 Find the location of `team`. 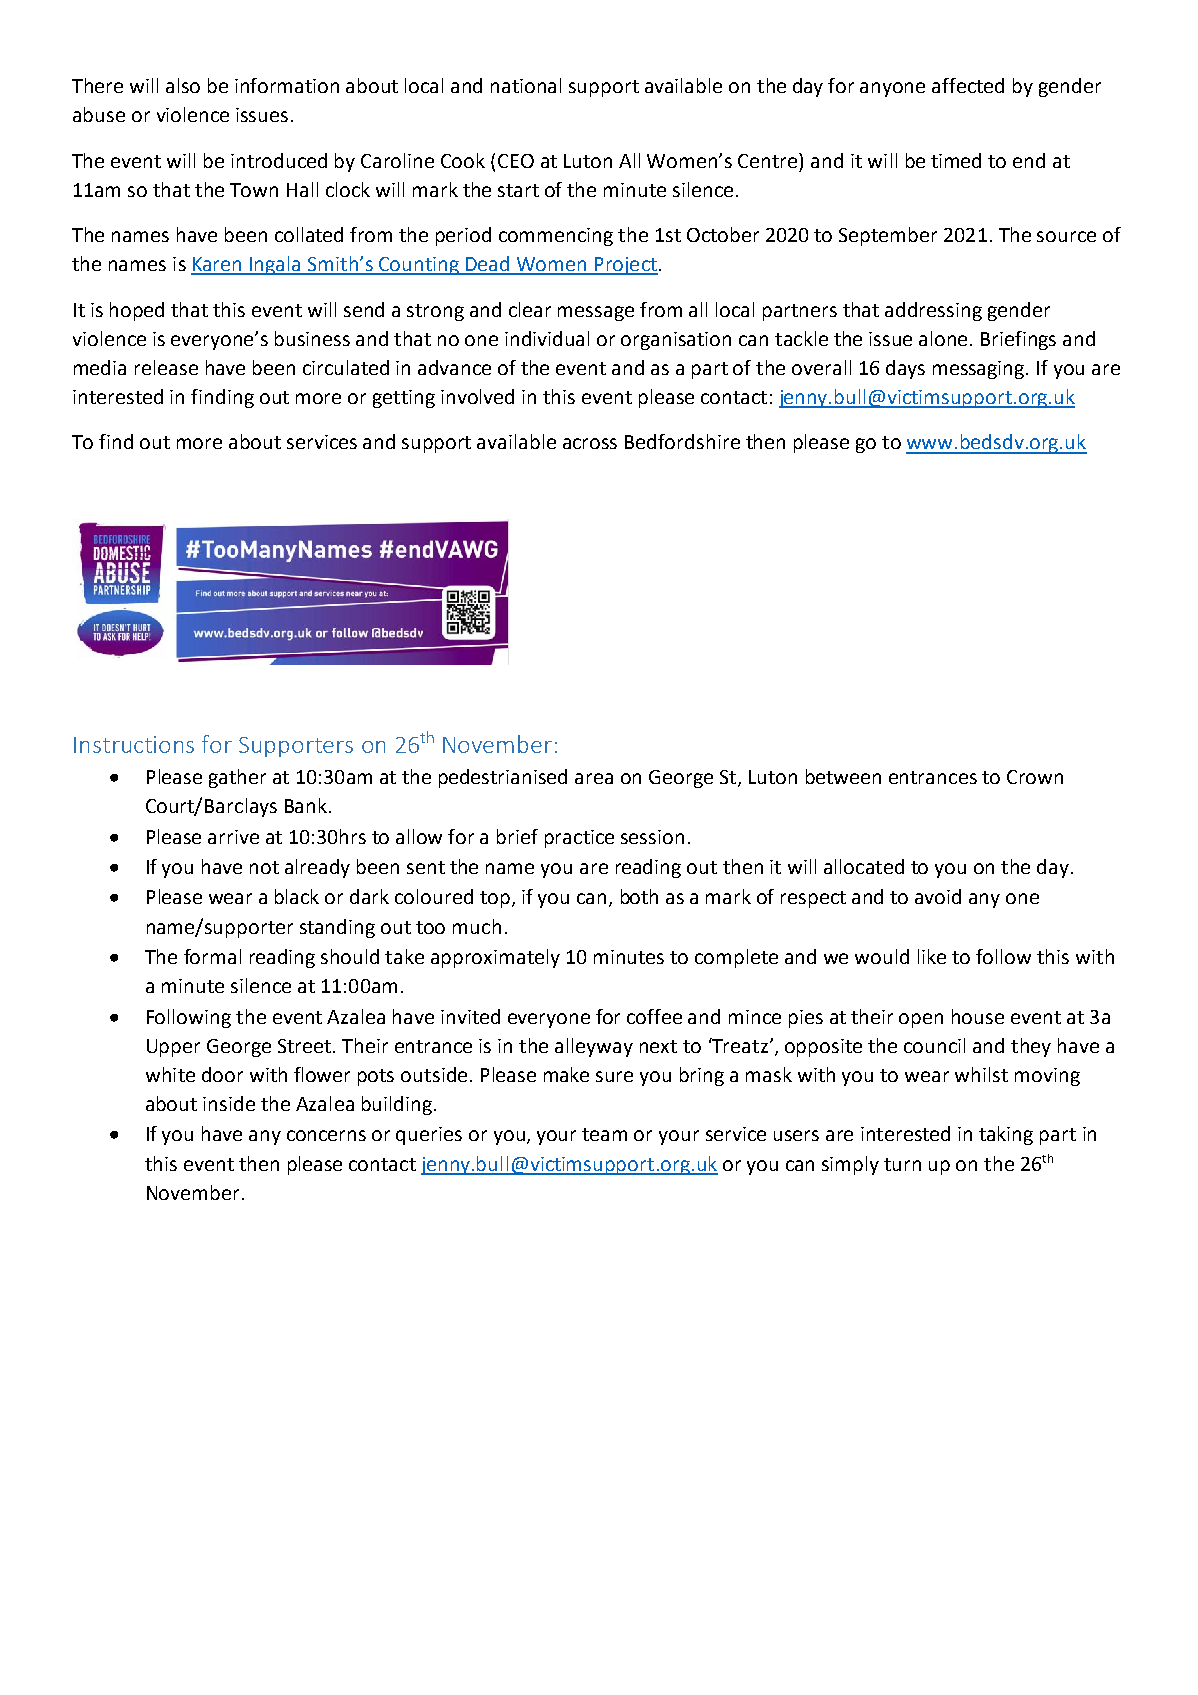

team is located at coordinates (604, 1134).
